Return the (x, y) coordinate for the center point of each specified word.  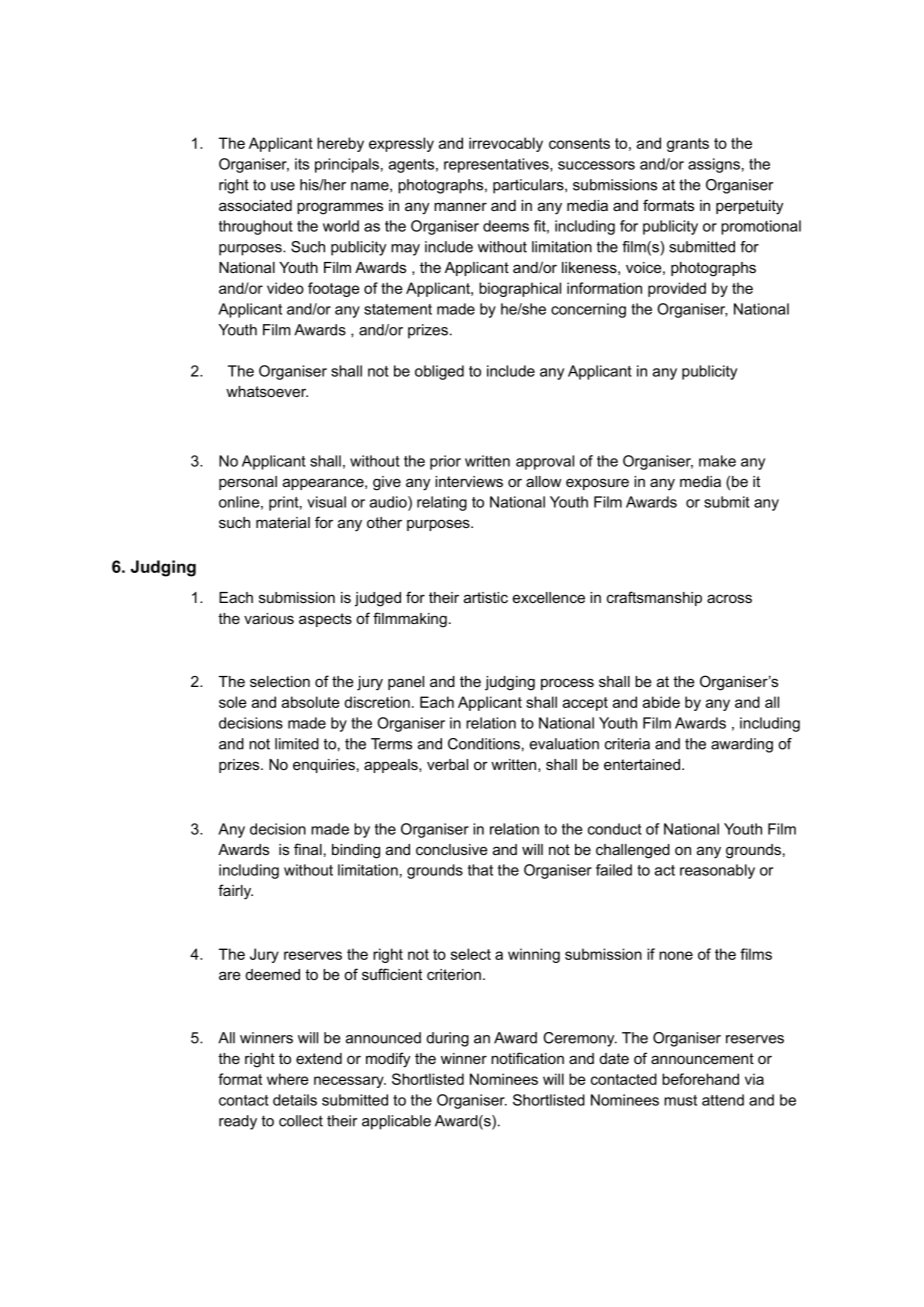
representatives (497, 165)
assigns (714, 165)
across (729, 598)
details (295, 1100)
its (302, 164)
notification (527, 1058)
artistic (486, 597)
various (269, 618)
